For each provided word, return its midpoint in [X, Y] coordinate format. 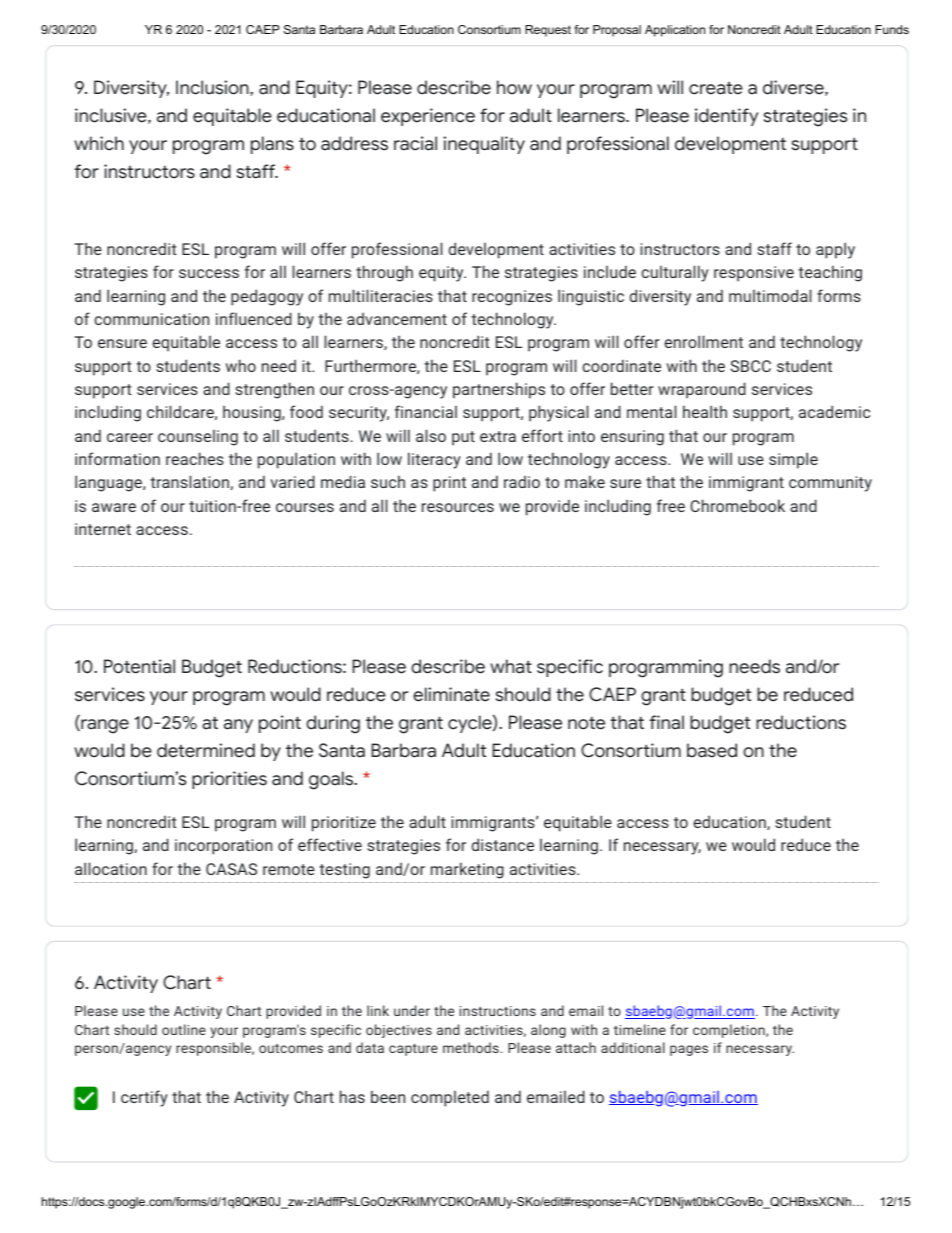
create [716, 88]
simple [793, 460]
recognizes [512, 298]
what [511, 666]
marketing [467, 870]
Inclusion [213, 88]
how [514, 87]
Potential [139, 666]
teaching [830, 273]
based [712, 750]
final [667, 722]
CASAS [231, 869]
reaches [195, 458]
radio [522, 482]
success [209, 273]
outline [184, 1029]
